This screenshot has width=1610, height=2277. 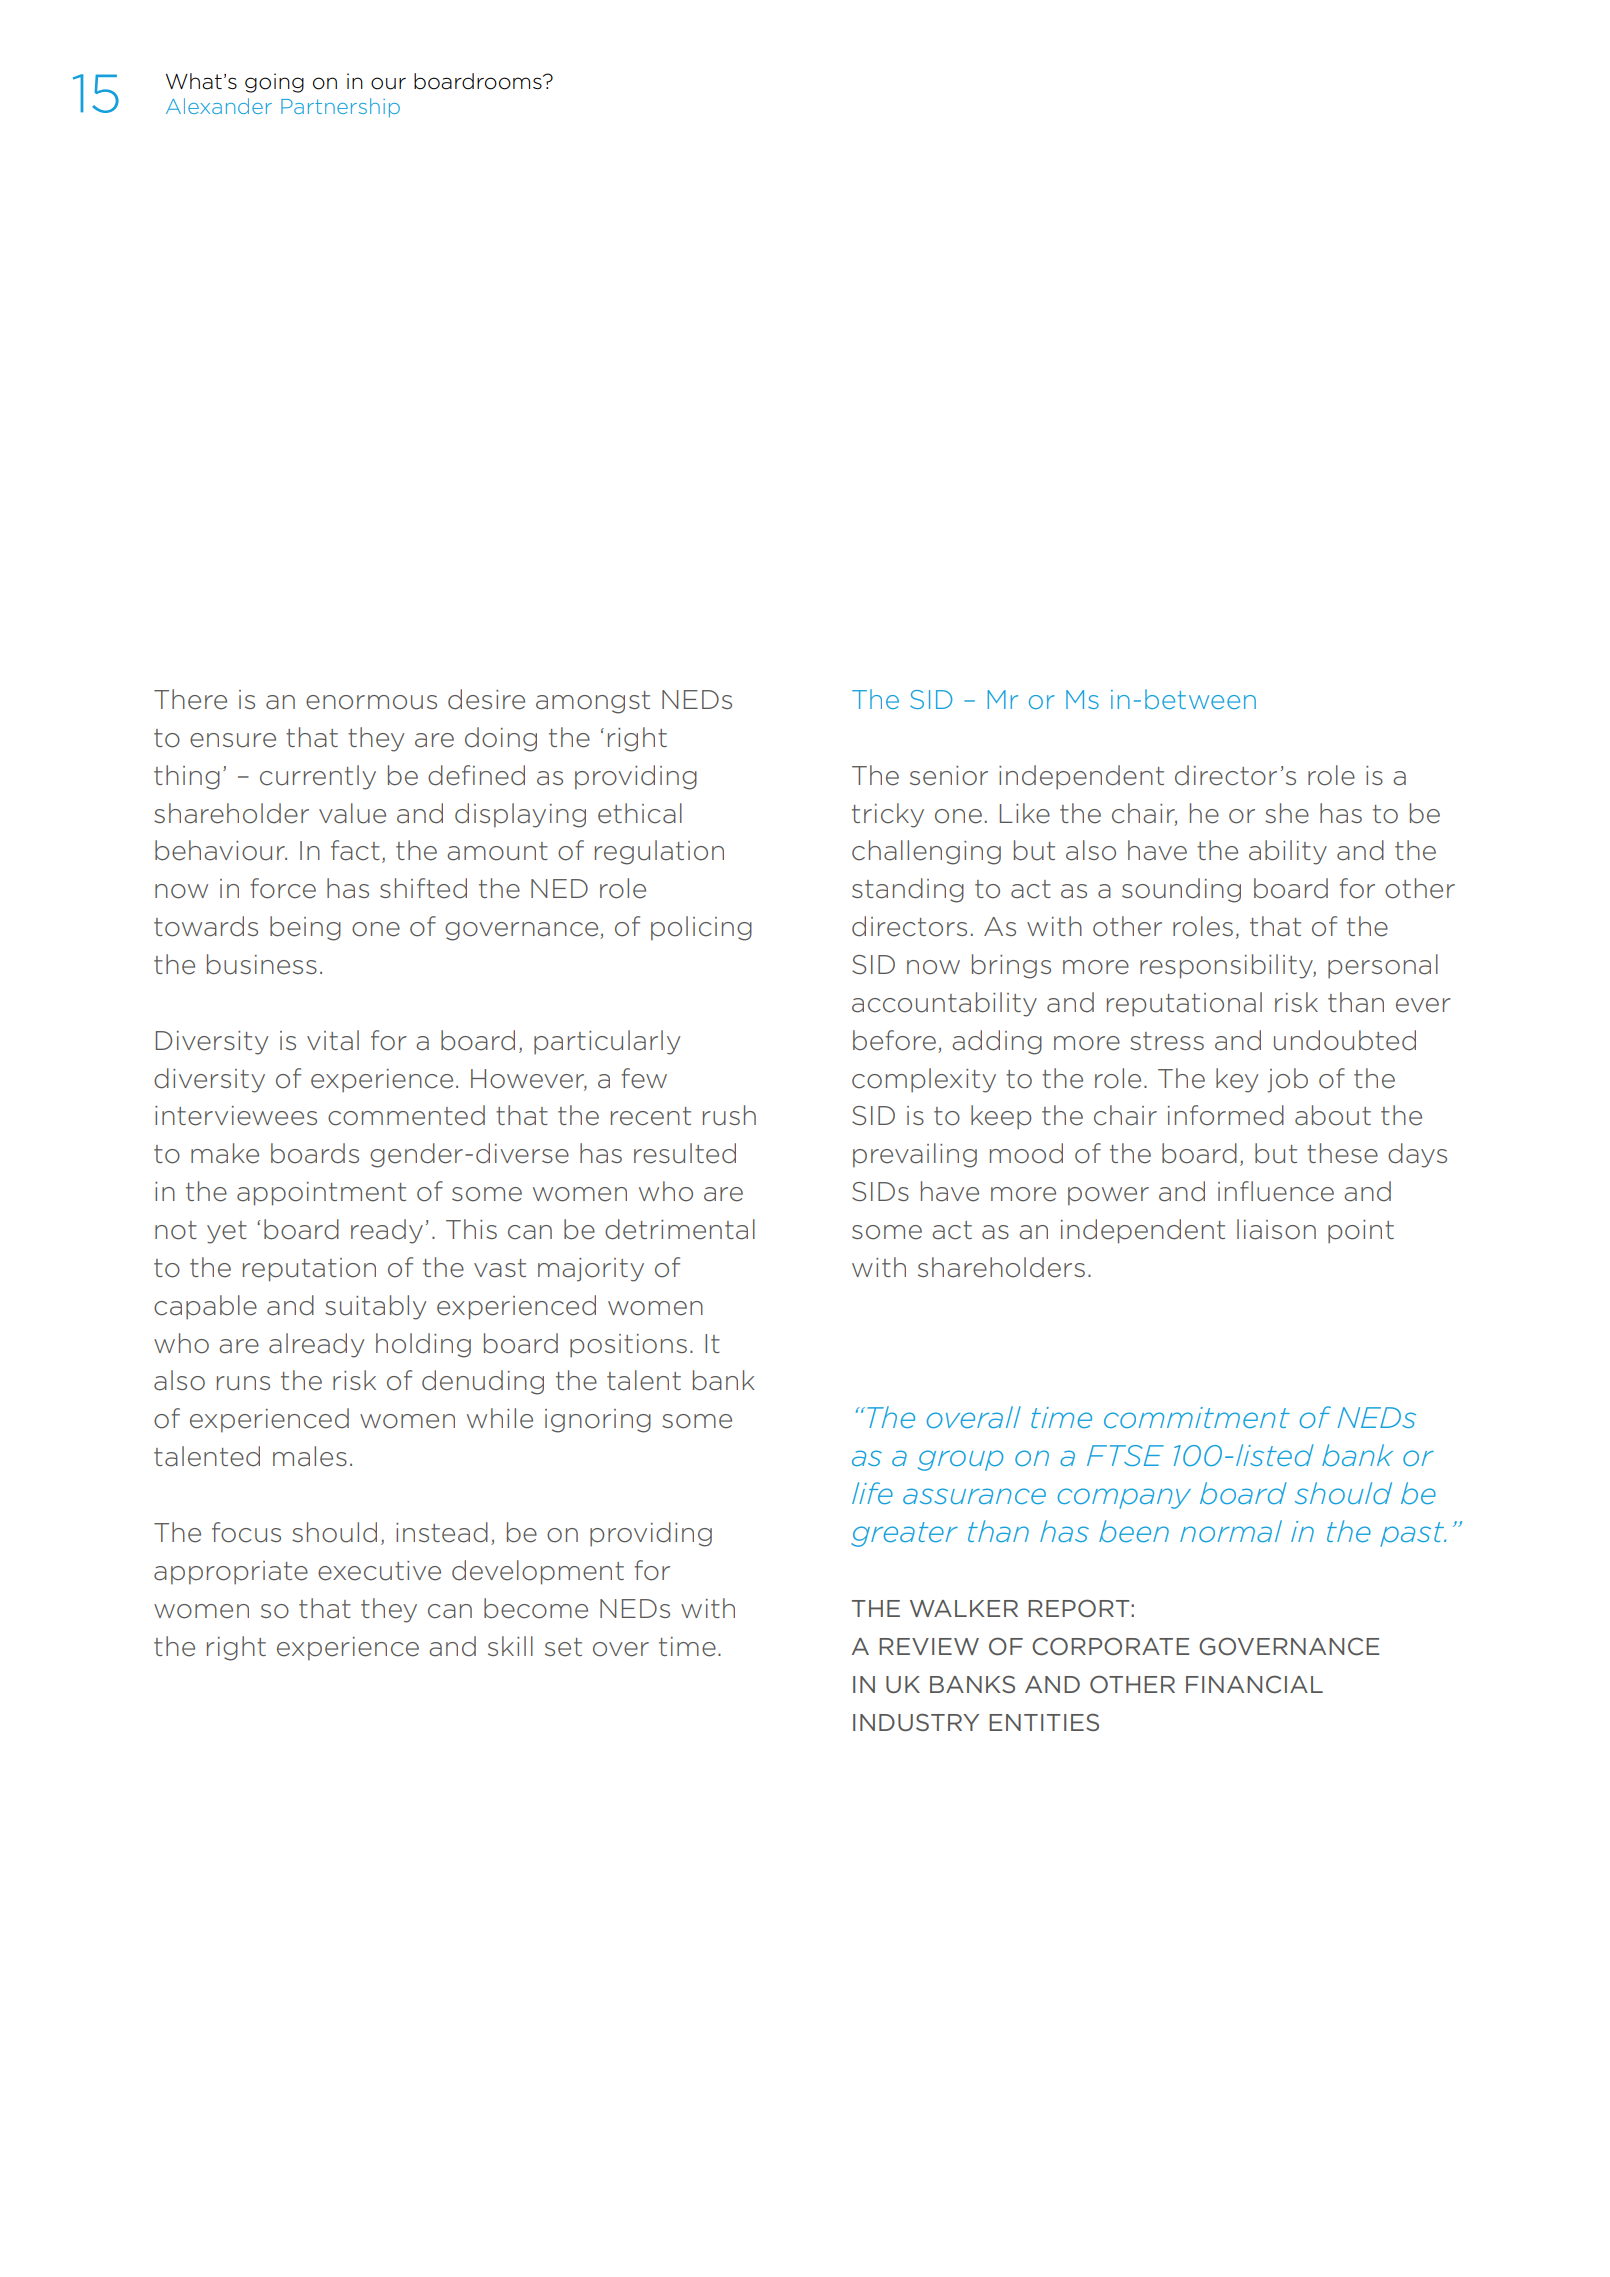 I want to click on REVIEW, so click(x=929, y=1646).
